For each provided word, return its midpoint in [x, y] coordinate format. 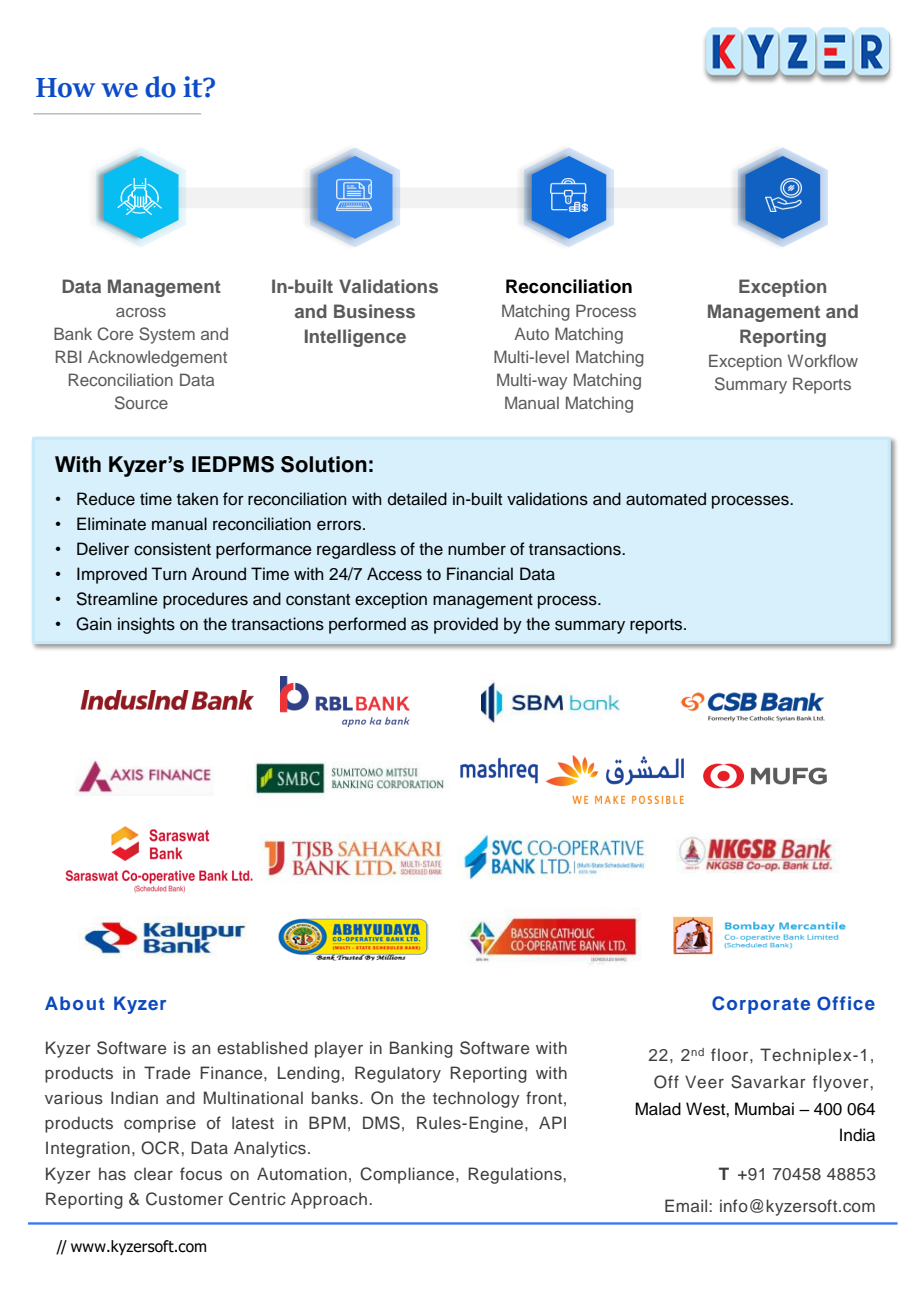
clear [153, 1173]
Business [374, 311]
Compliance [408, 1175]
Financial [480, 574]
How [65, 88]
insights [146, 625]
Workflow [823, 360]
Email [687, 1205]
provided [466, 625]
